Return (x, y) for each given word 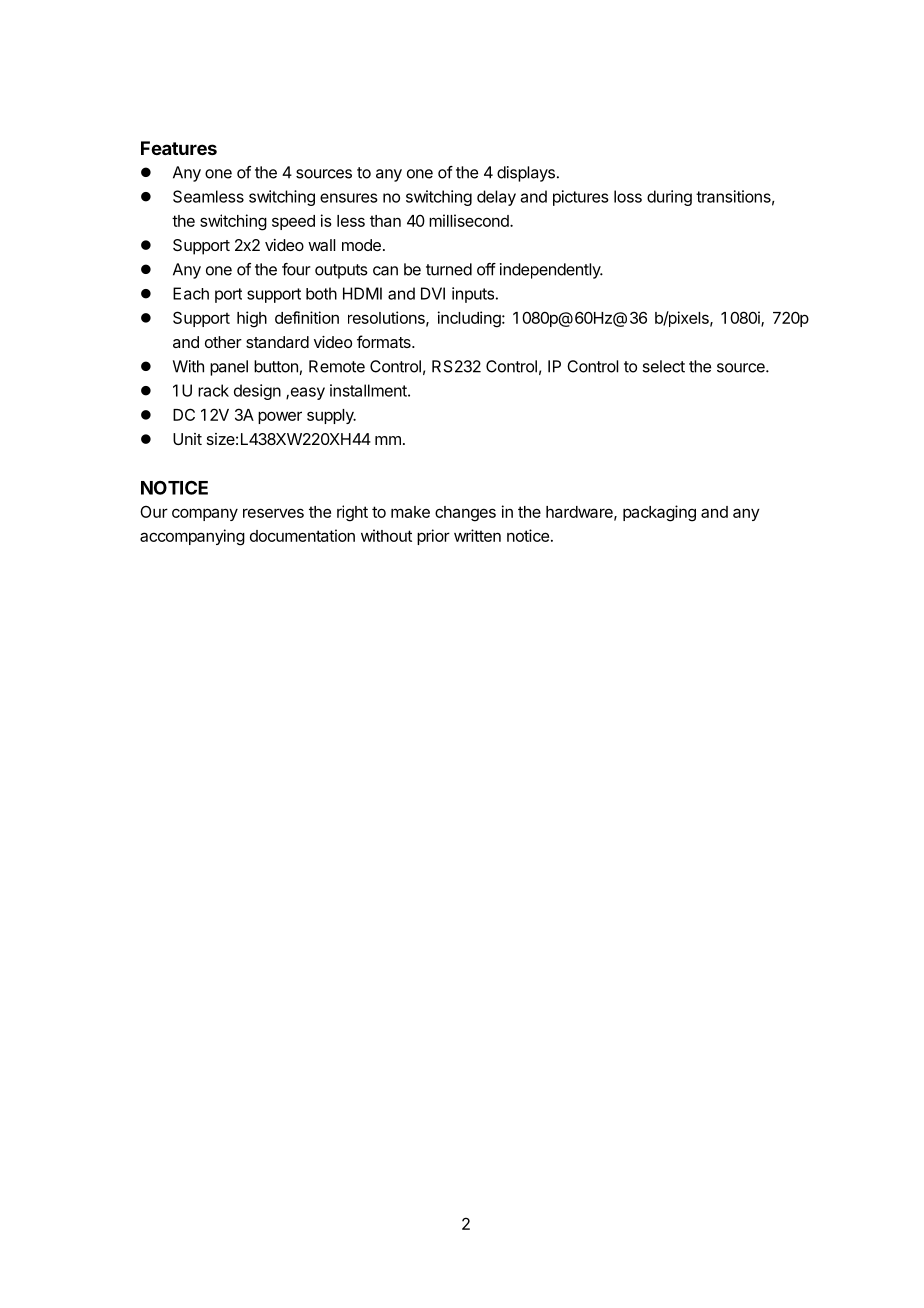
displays (526, 174)
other (223, 342)
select (663, 366)
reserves (273, 513)
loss (628, 196)
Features (179, 148)
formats (385, 341)
